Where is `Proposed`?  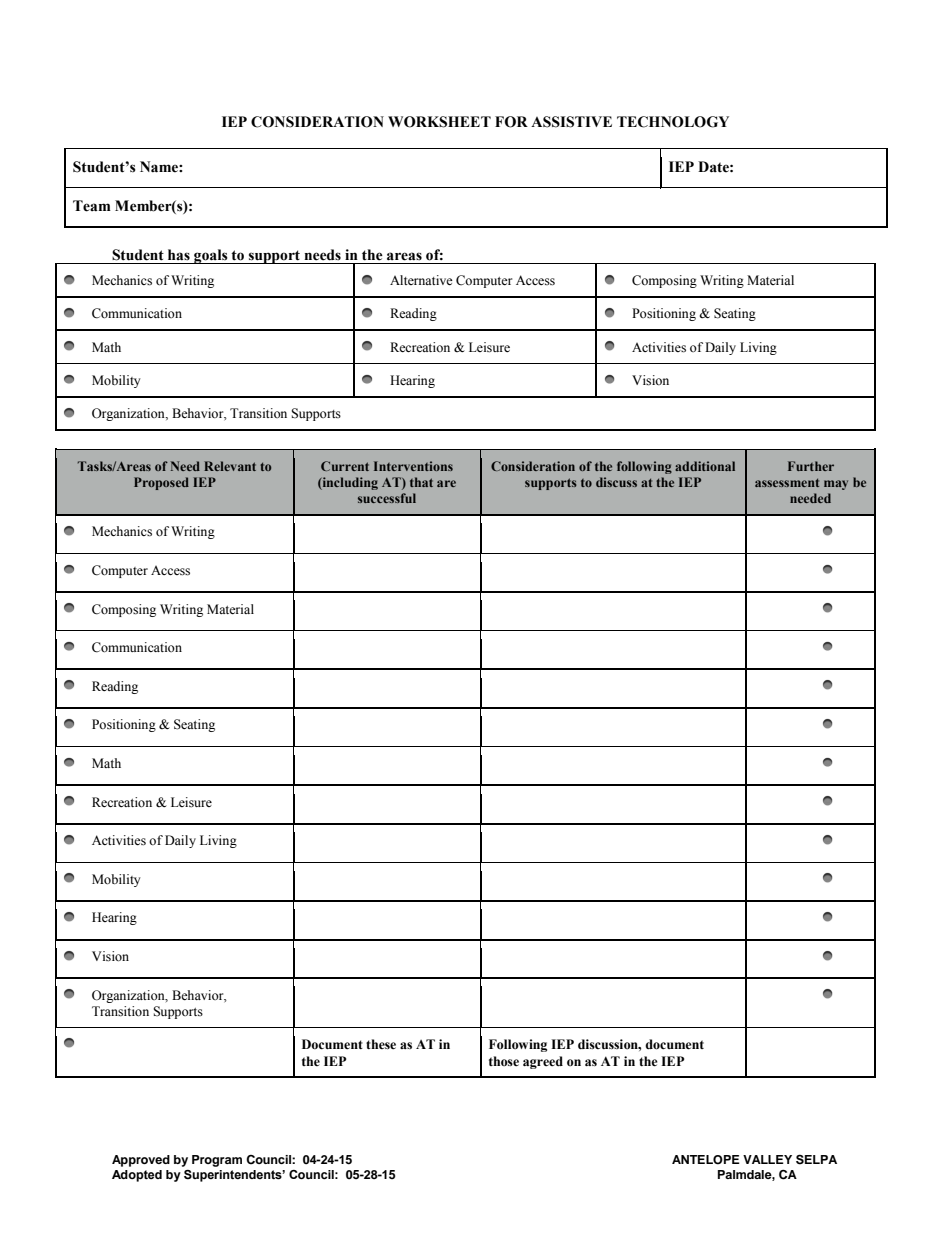
Proposed is located at coordinates (161, 483).
